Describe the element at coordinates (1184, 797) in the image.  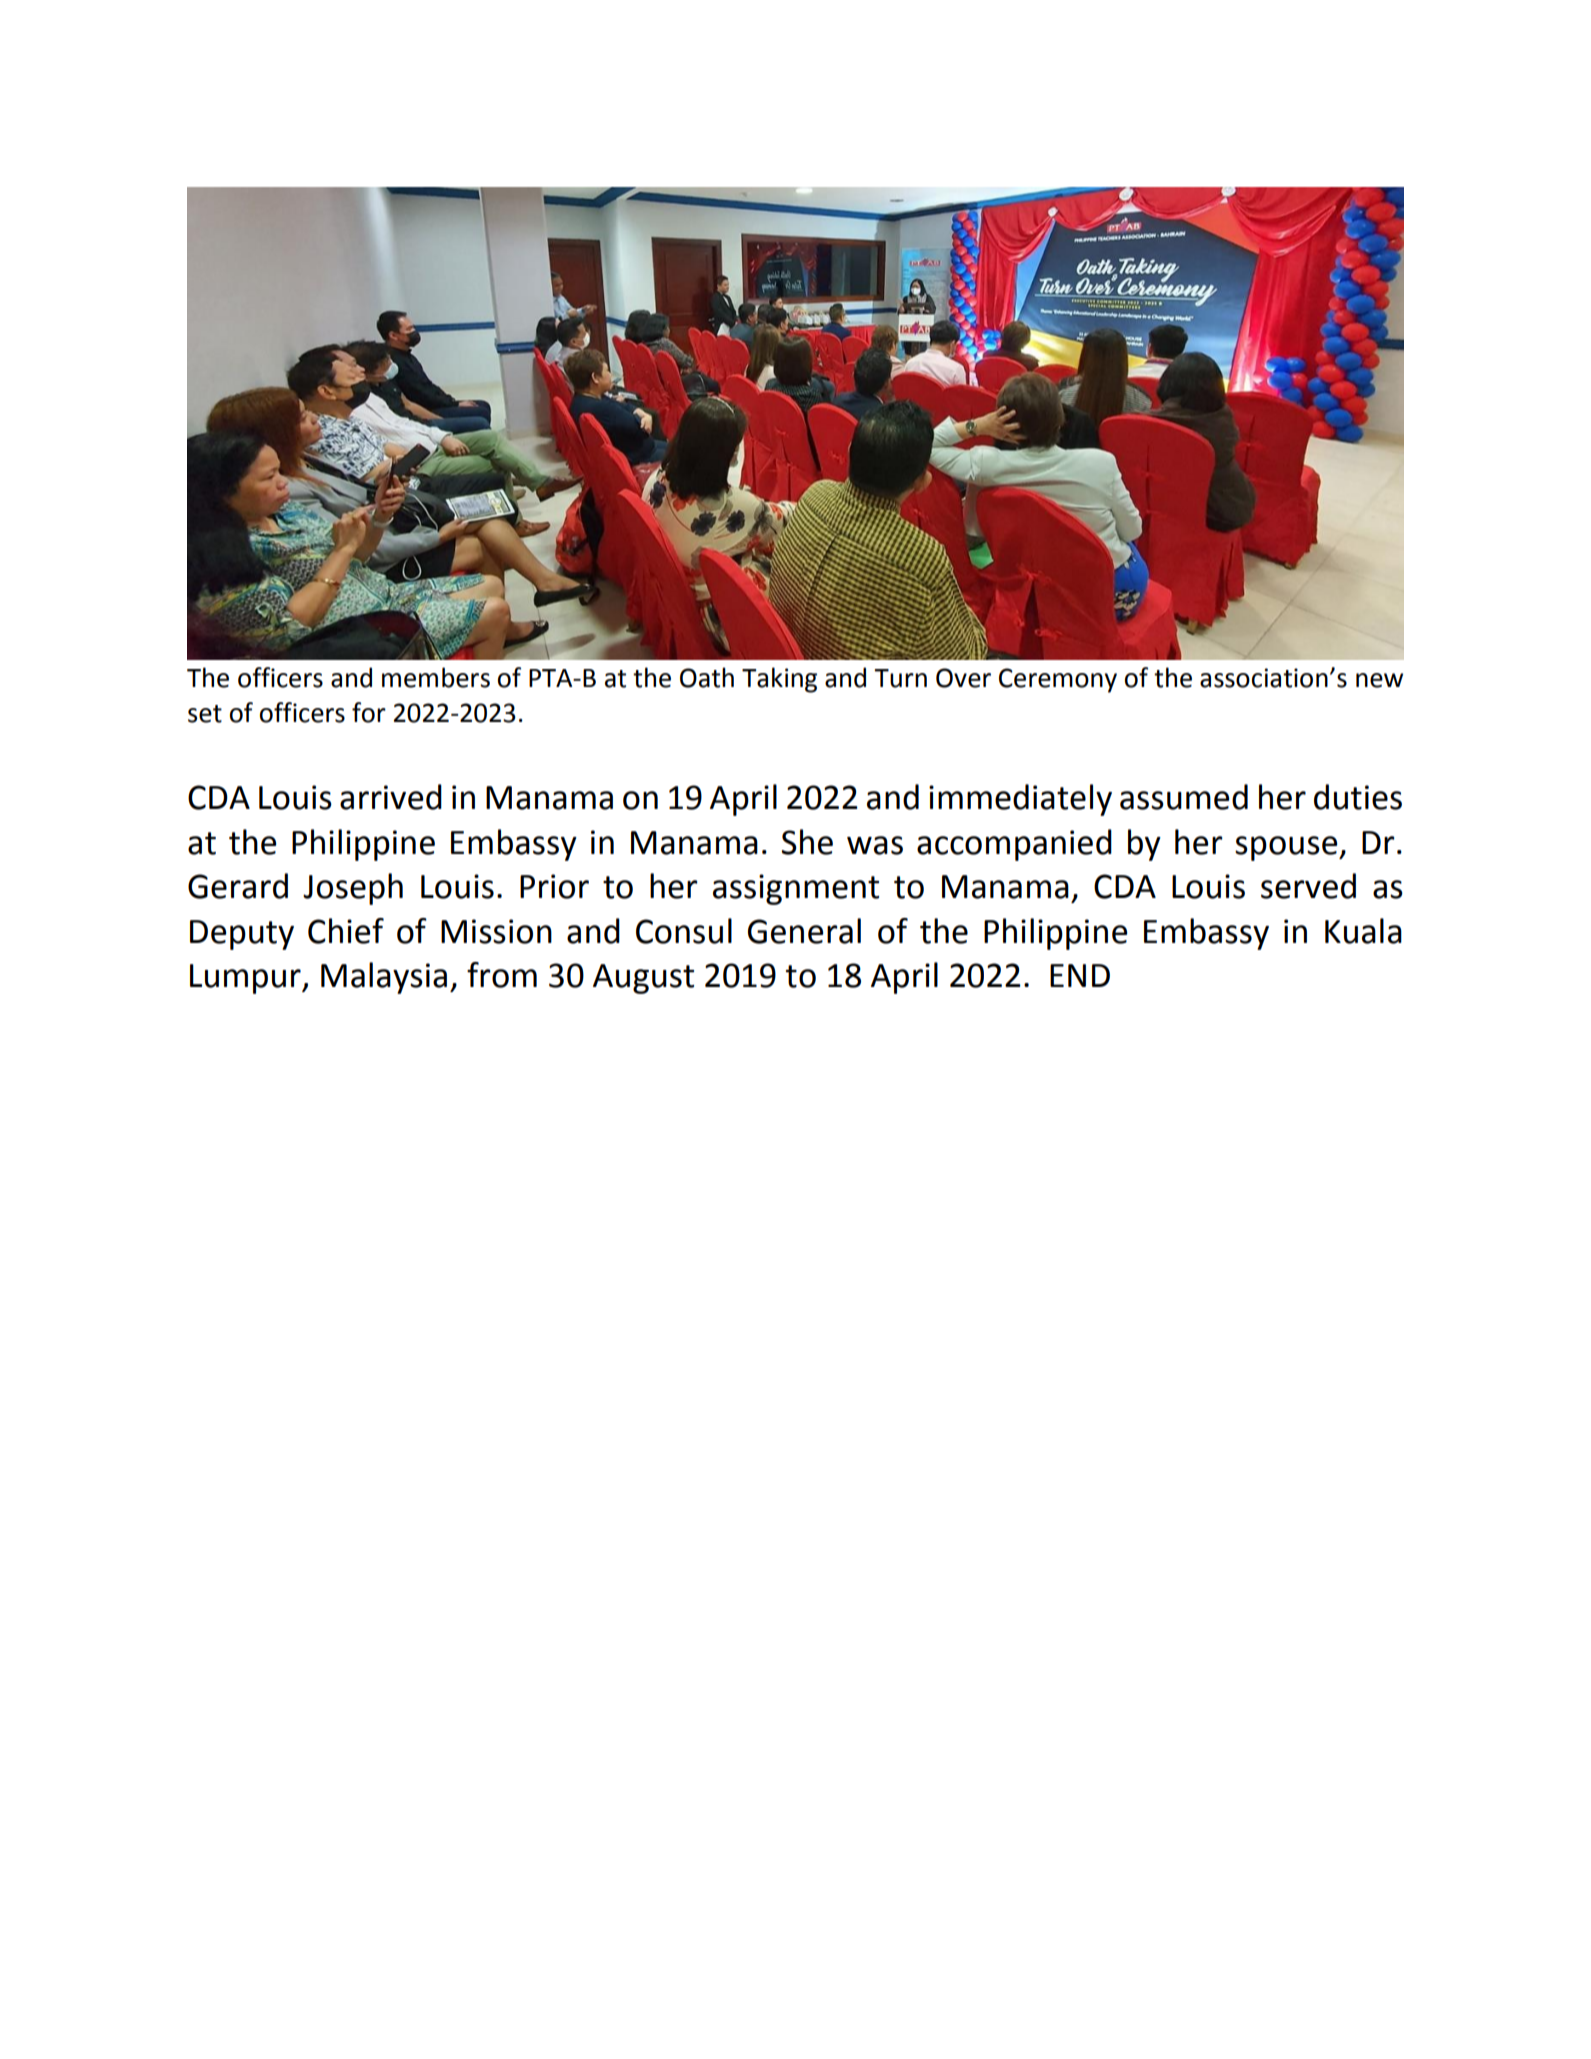
I see `assumed` at that location.
